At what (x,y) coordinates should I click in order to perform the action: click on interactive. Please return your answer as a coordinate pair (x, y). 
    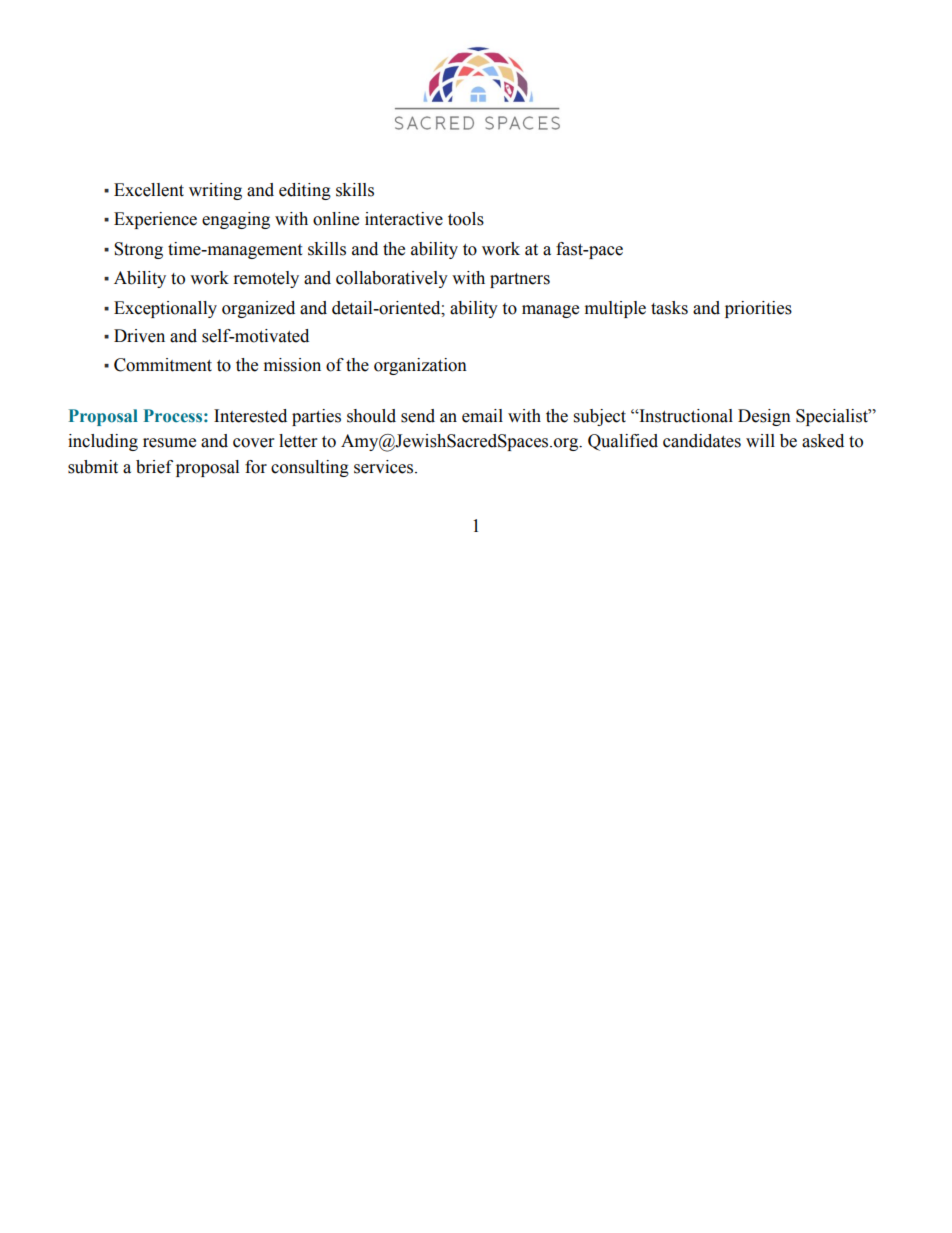
    Looking at the image, I should click on (404, 219).
